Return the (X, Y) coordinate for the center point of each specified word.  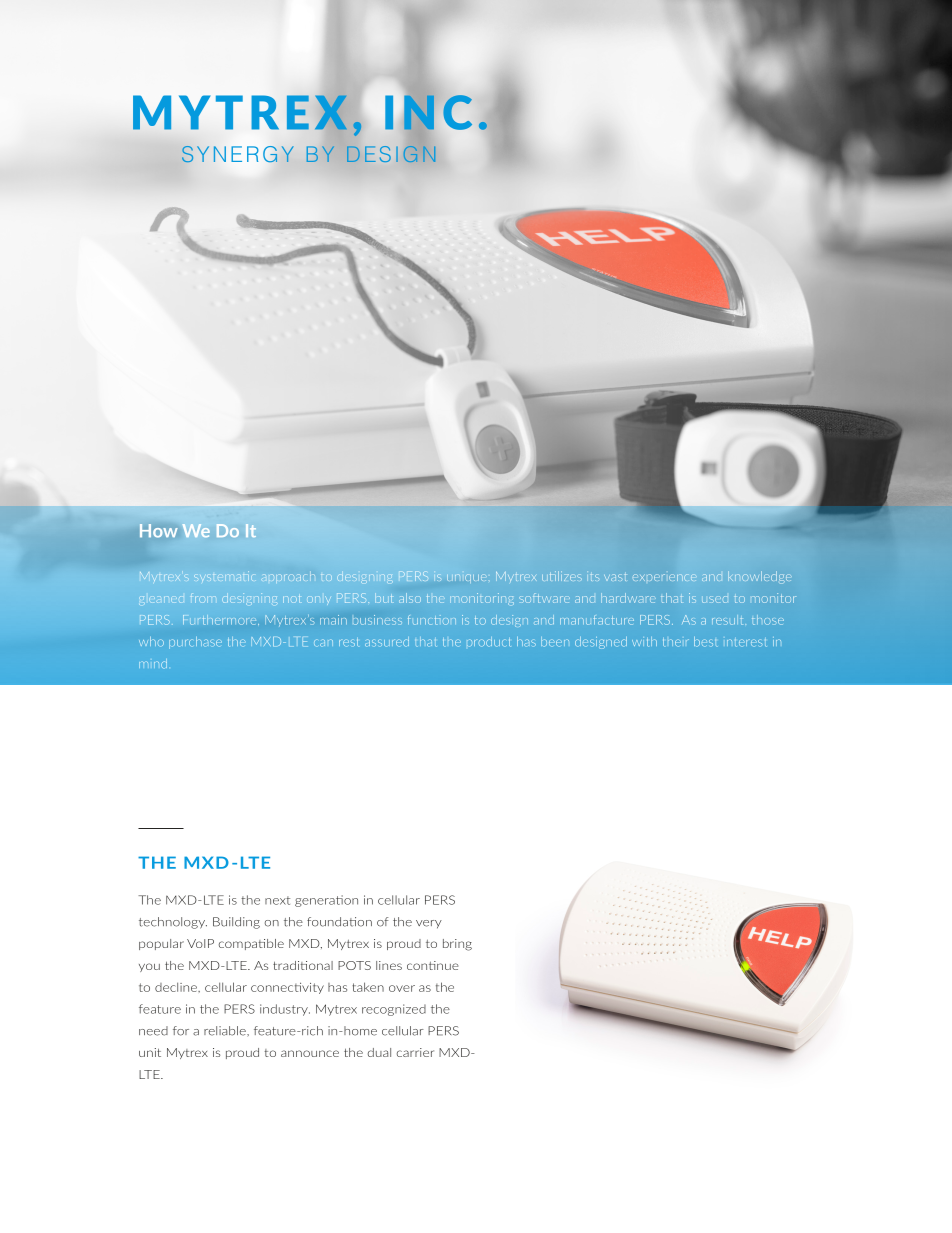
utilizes (562, 576)
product (489, 642)
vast (615, 577)
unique (465, 577)
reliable (226, 1031)
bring (457, 945)
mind (153, 663)
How (158, 530)
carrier (415, 1052)
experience (665, 577)
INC (428, 112)
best (705, 642)
